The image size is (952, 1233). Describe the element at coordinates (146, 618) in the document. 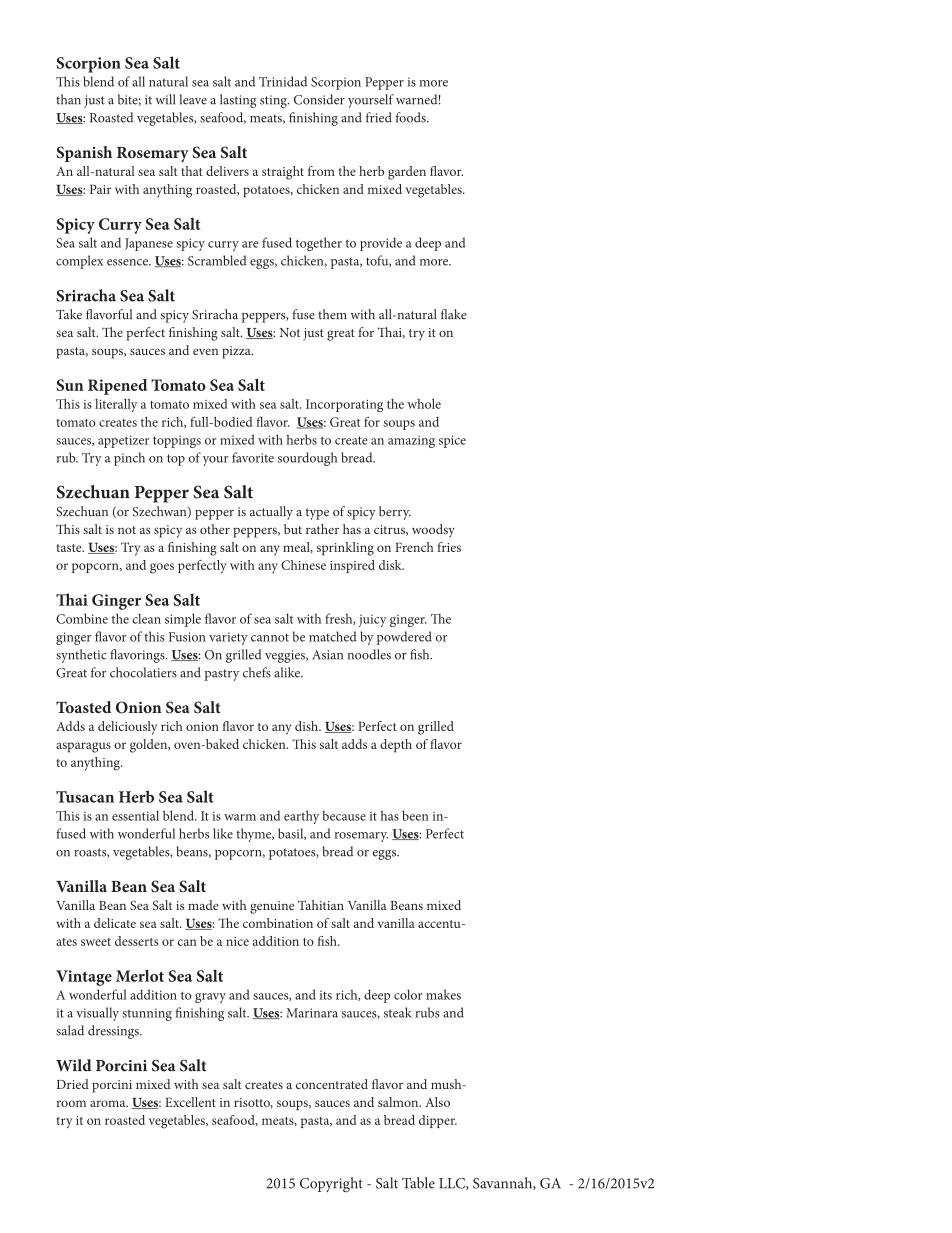

I see `clean` at that location.
